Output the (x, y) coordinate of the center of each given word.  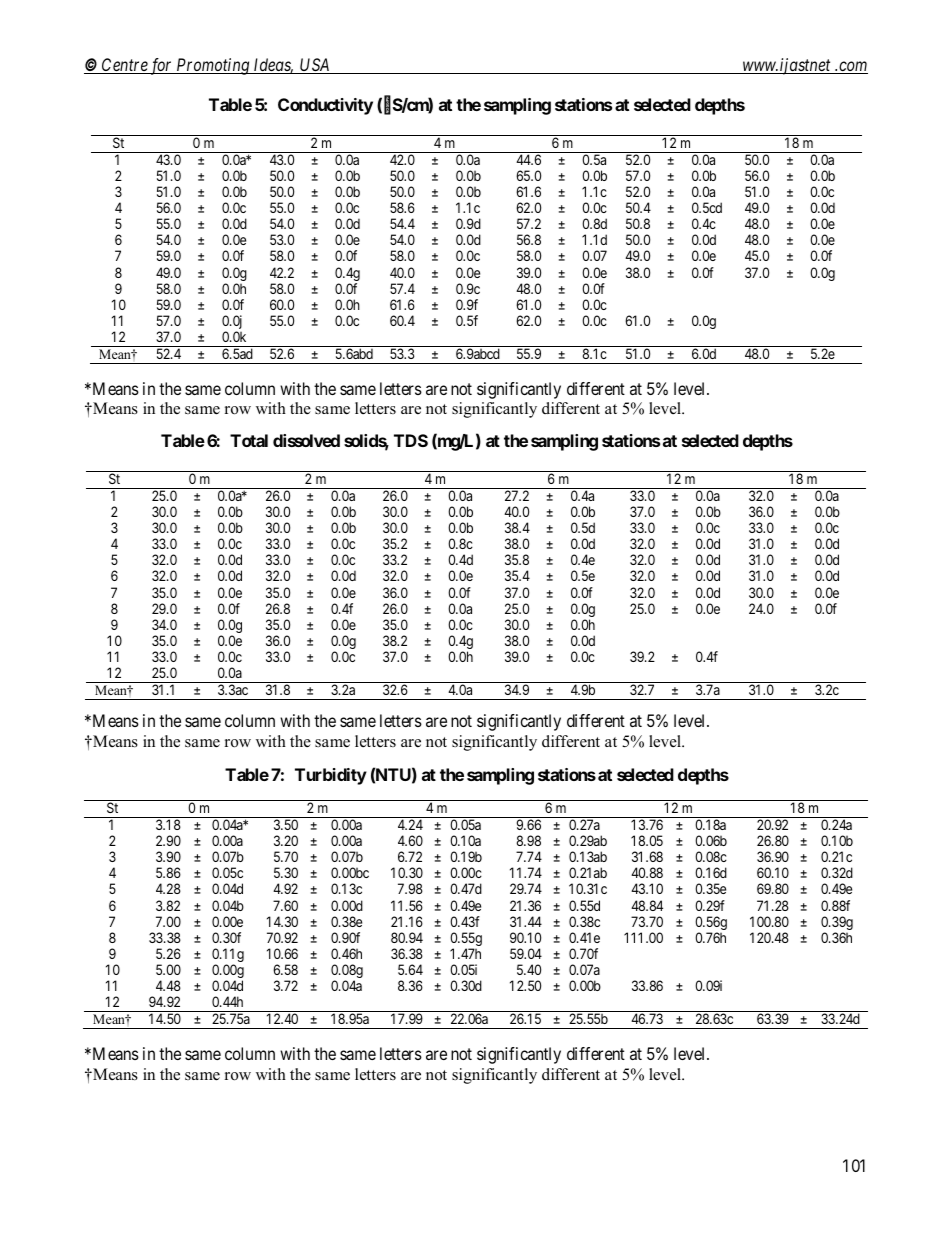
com (852, 67)
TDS (411, 440)
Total (249, 440)
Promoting (213, 66)
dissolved (306, 440)
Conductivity (325, 106)
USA (315, 66)
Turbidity (331, 776)
